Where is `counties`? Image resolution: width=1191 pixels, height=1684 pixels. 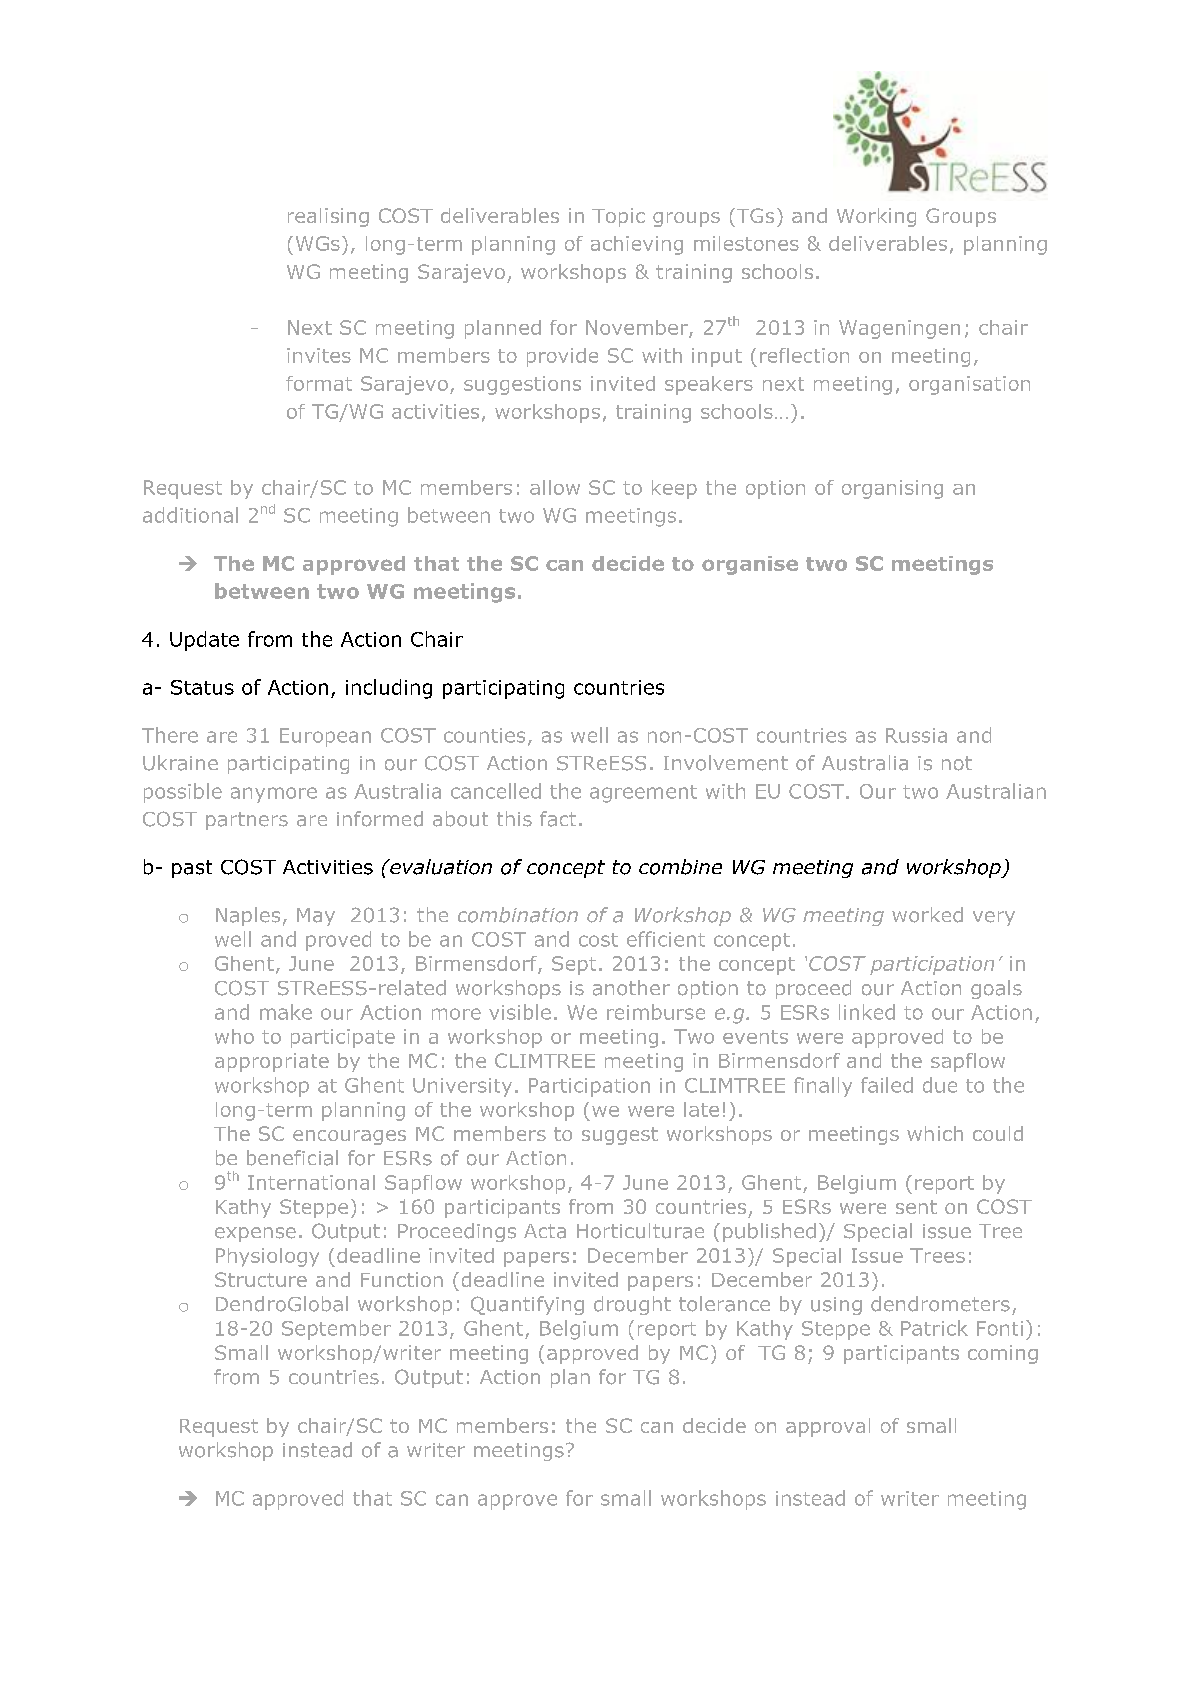
counties is located at coordinates (484, 735).
